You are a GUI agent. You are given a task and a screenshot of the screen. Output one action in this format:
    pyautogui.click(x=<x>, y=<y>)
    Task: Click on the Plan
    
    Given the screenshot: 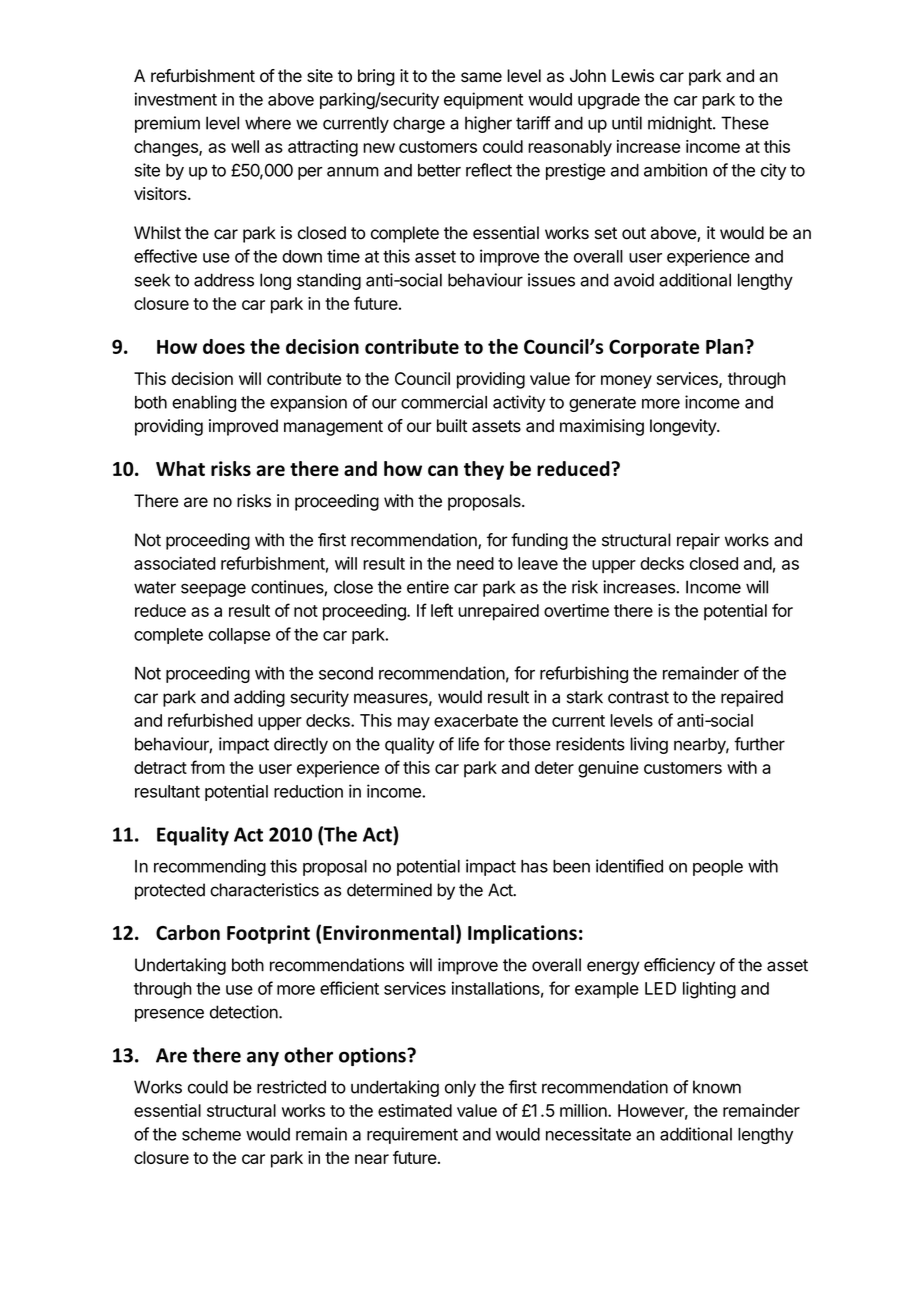 What is the action you would take?
    pyautogui.click(x=724, y=346)
